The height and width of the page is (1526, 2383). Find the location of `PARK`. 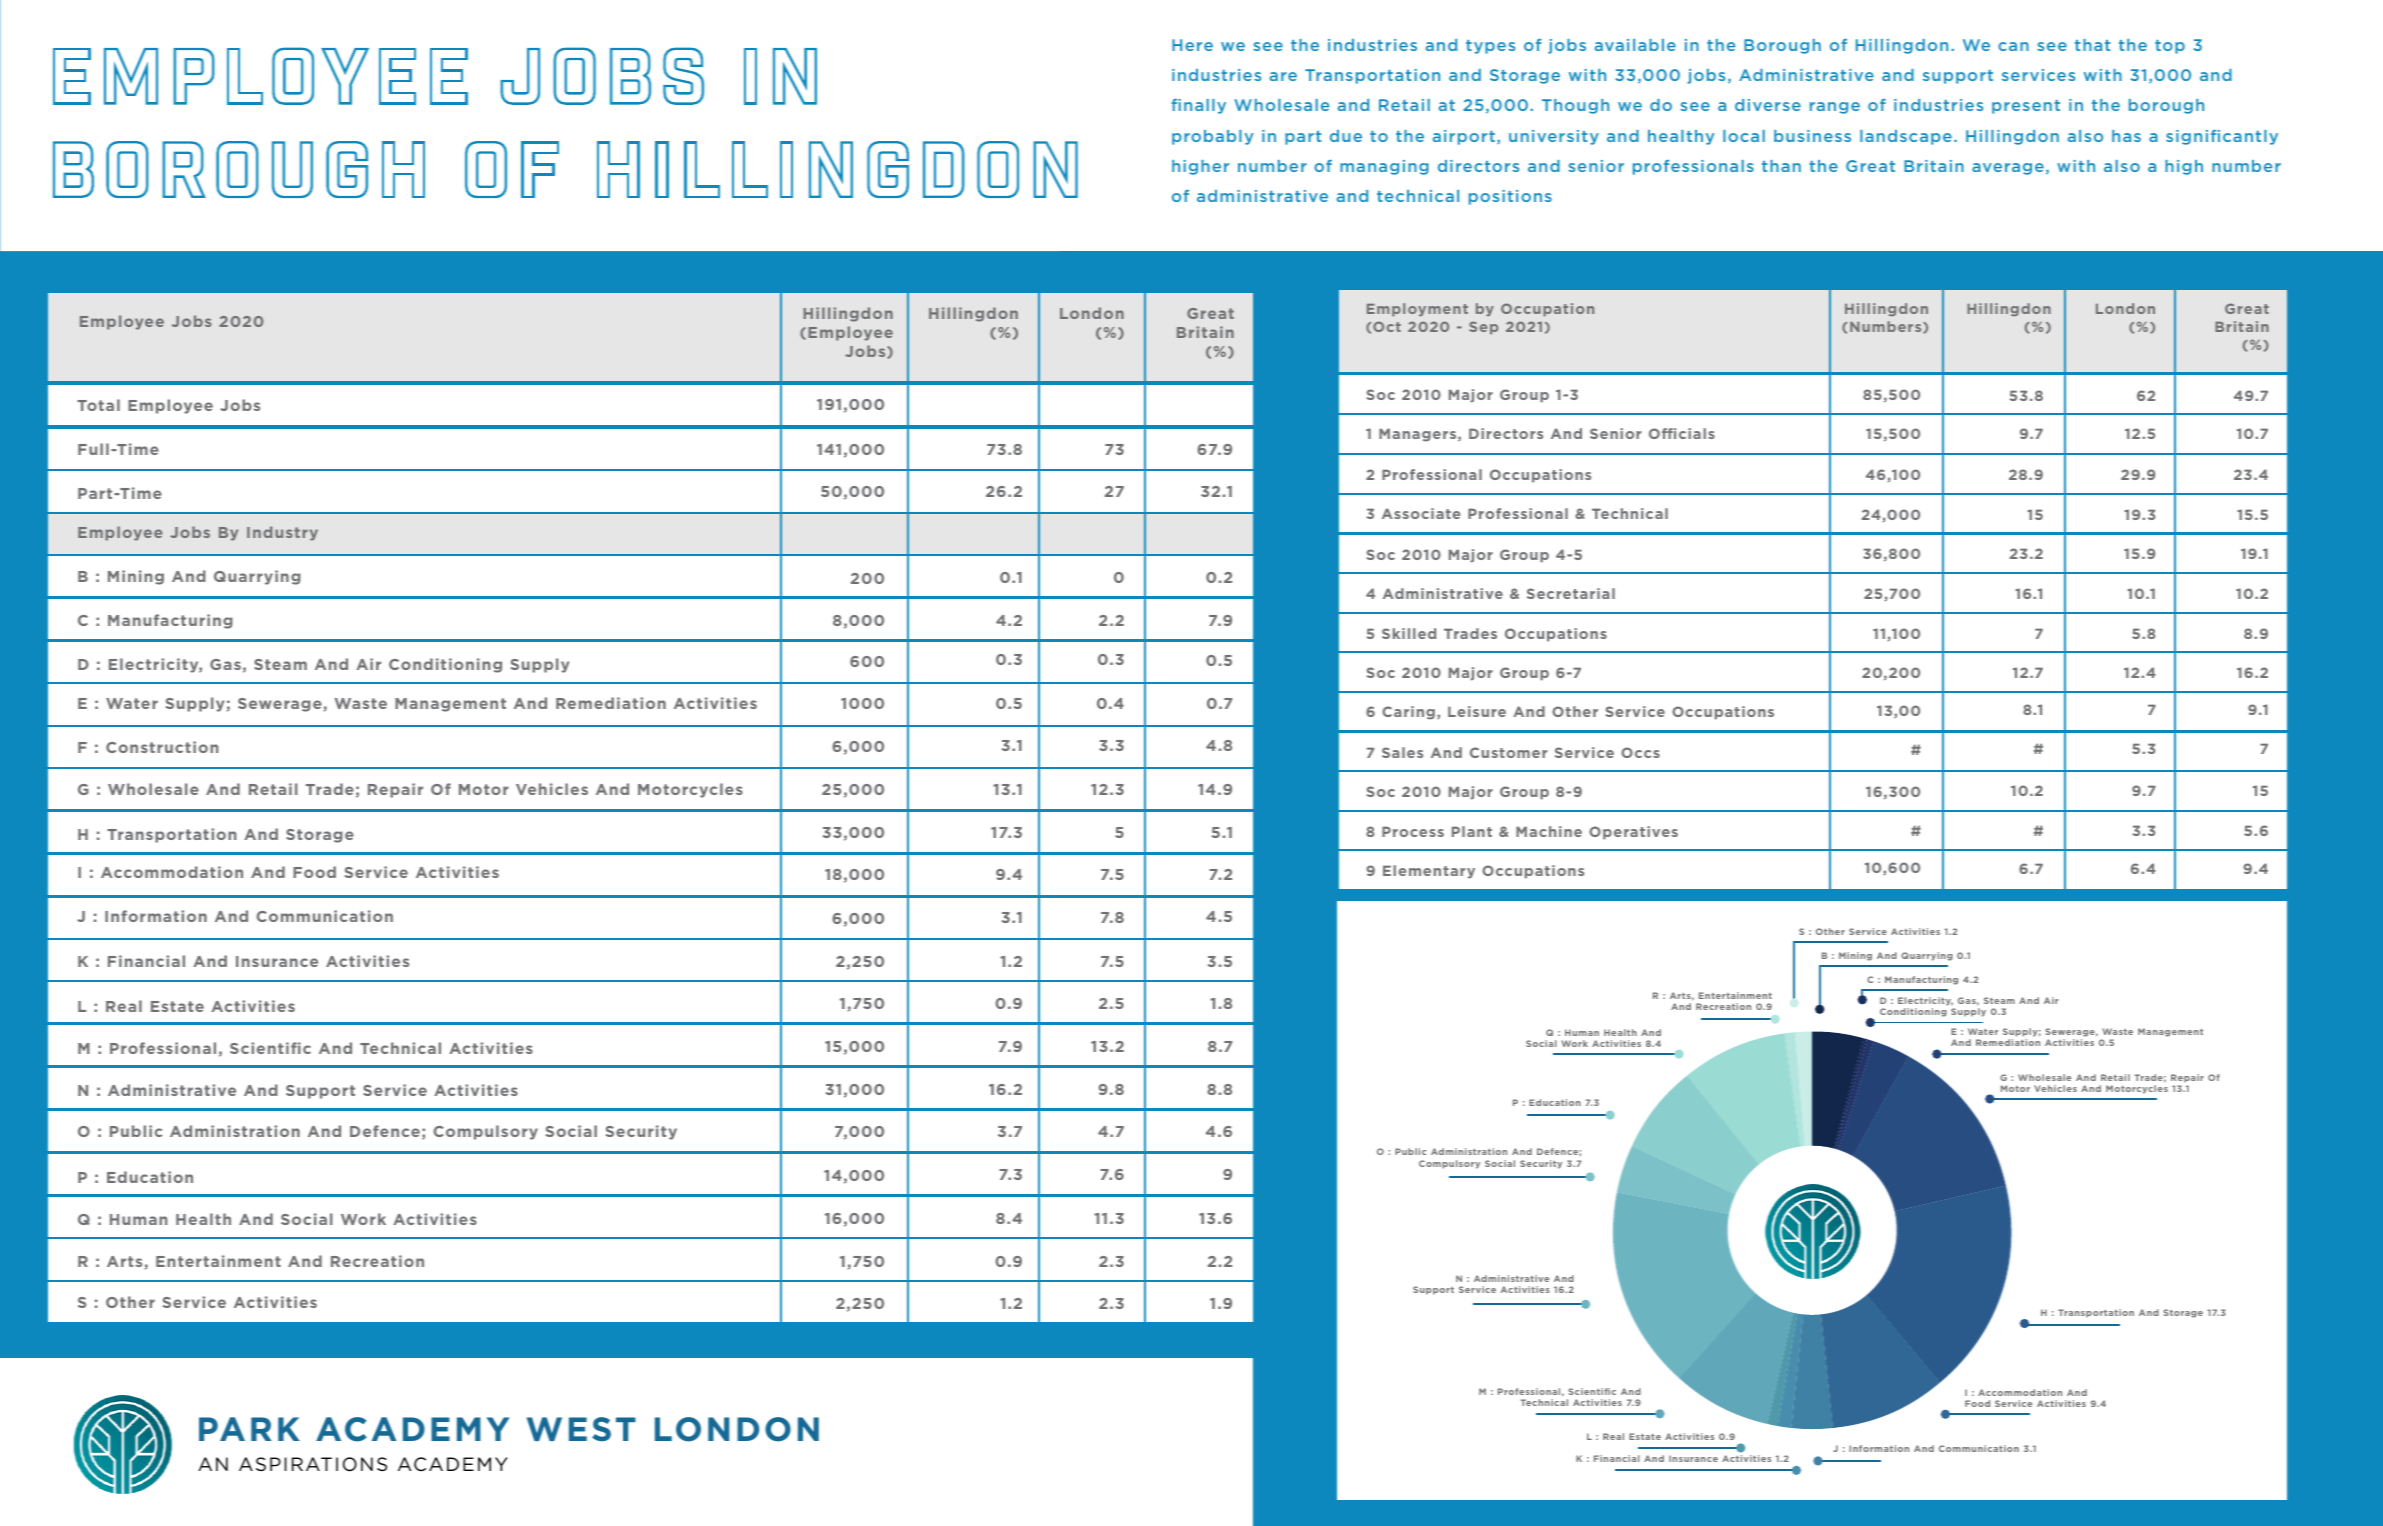

PARK is located at coordinates (249, 1429).
